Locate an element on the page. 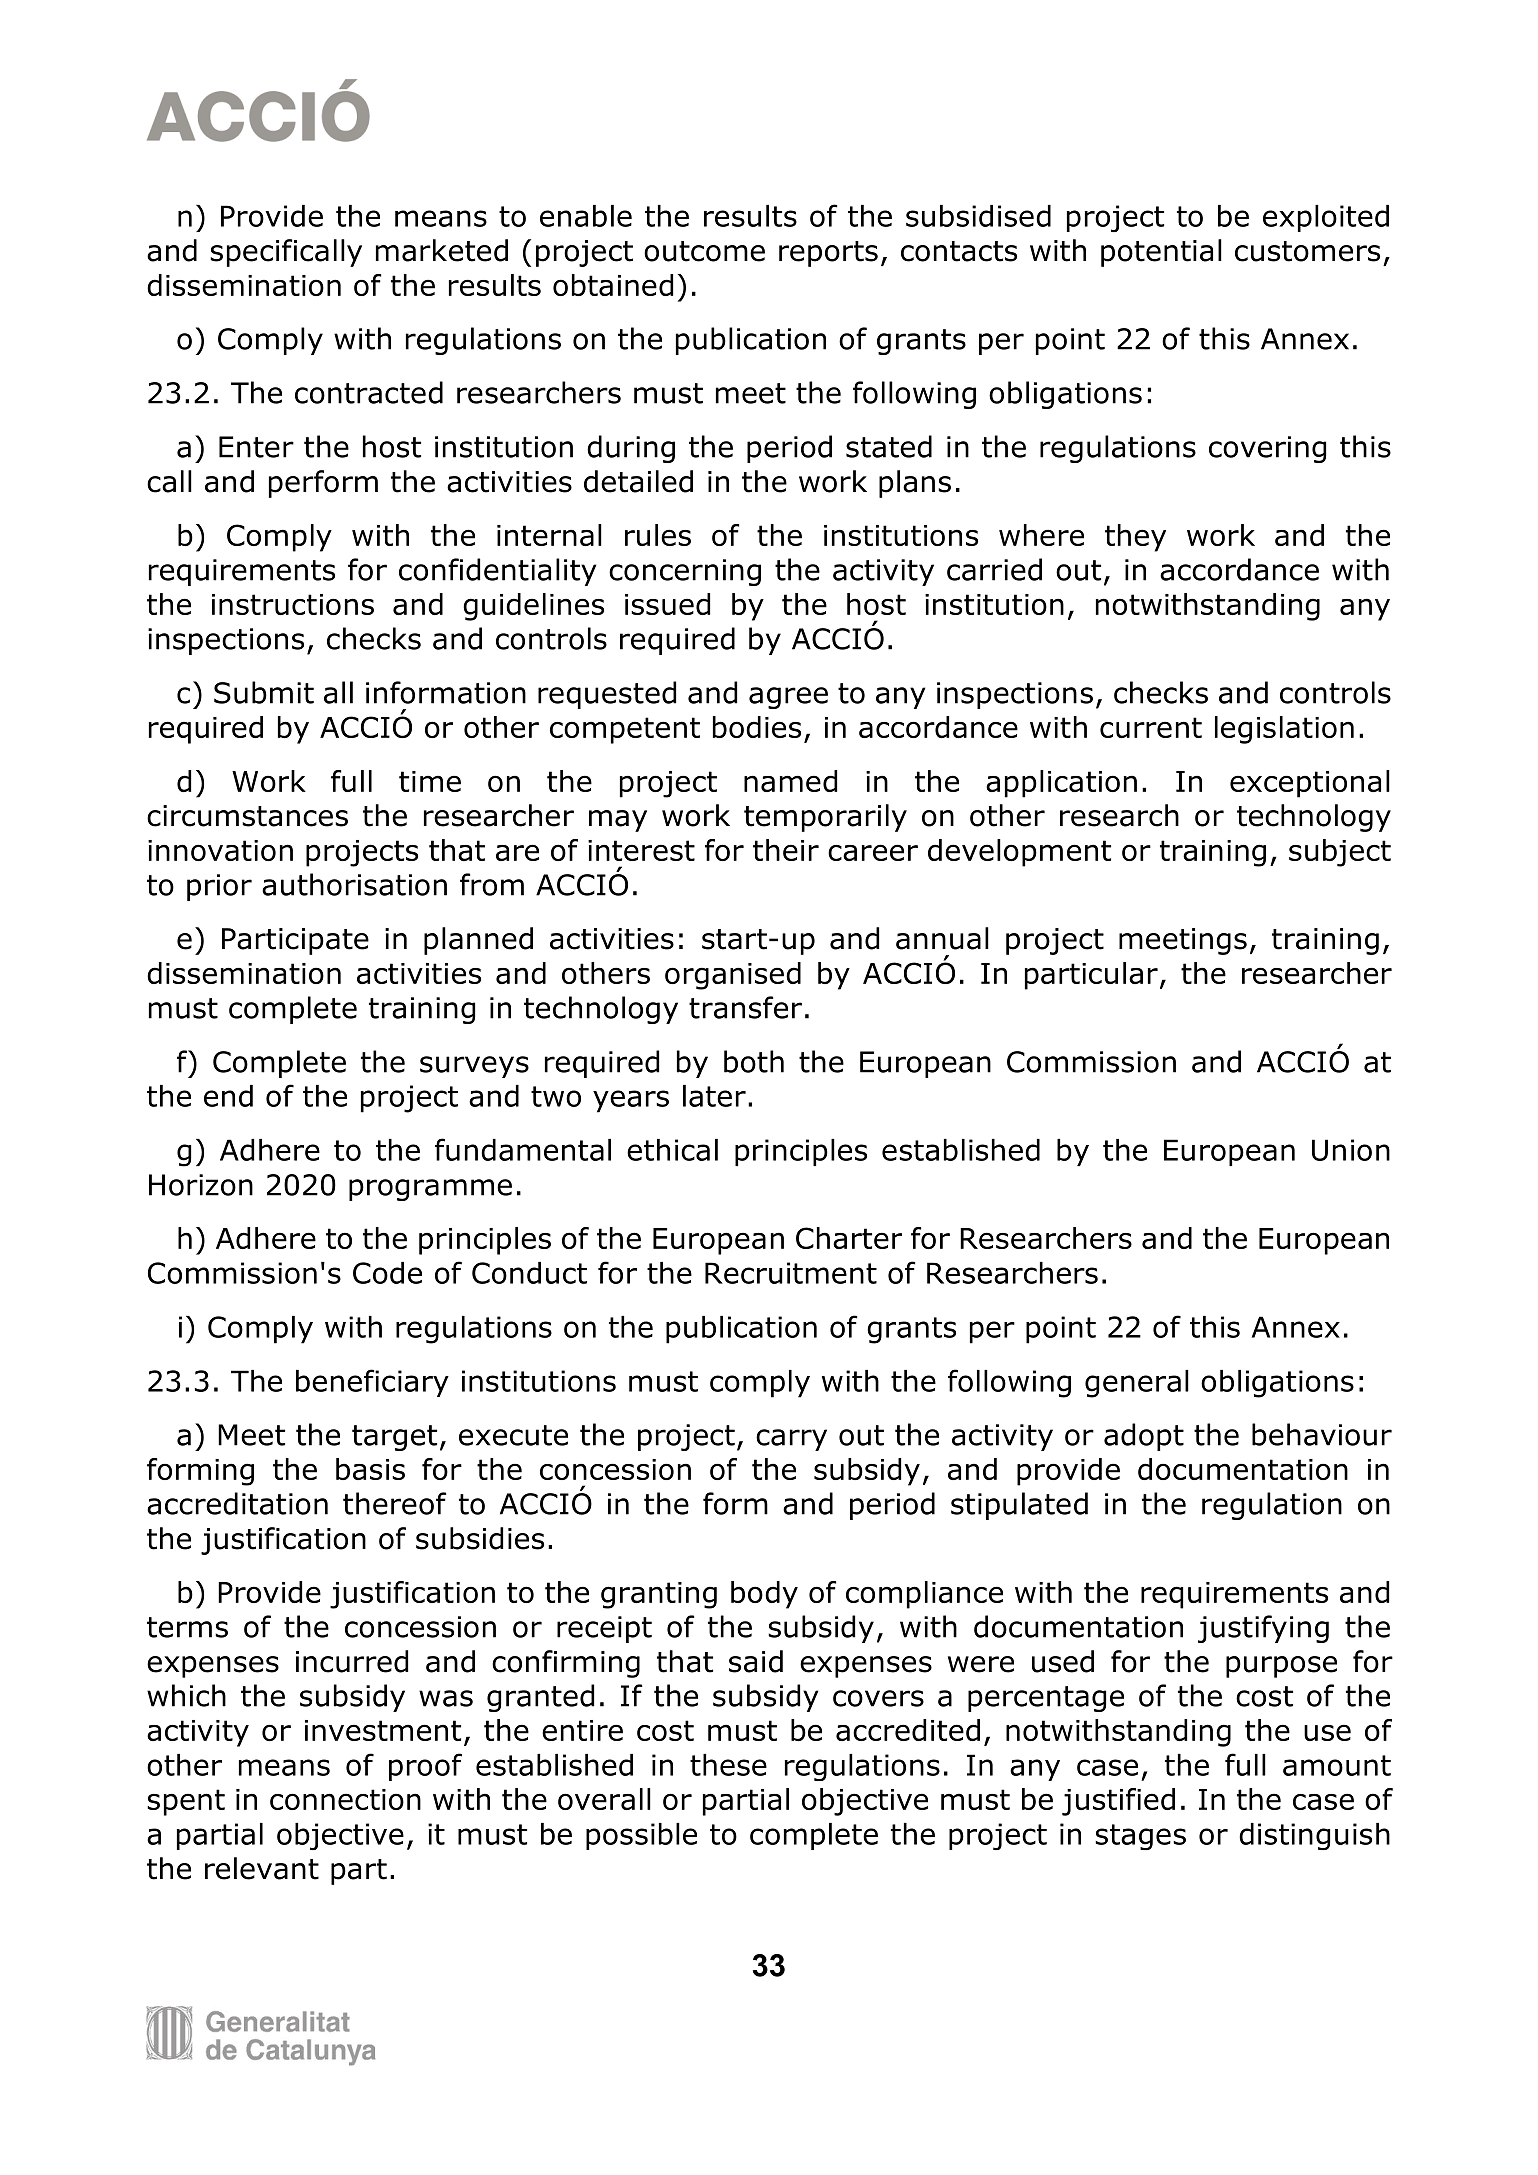 This image has width=1538, height=2175. agree is located at coordinates (788, 698).
